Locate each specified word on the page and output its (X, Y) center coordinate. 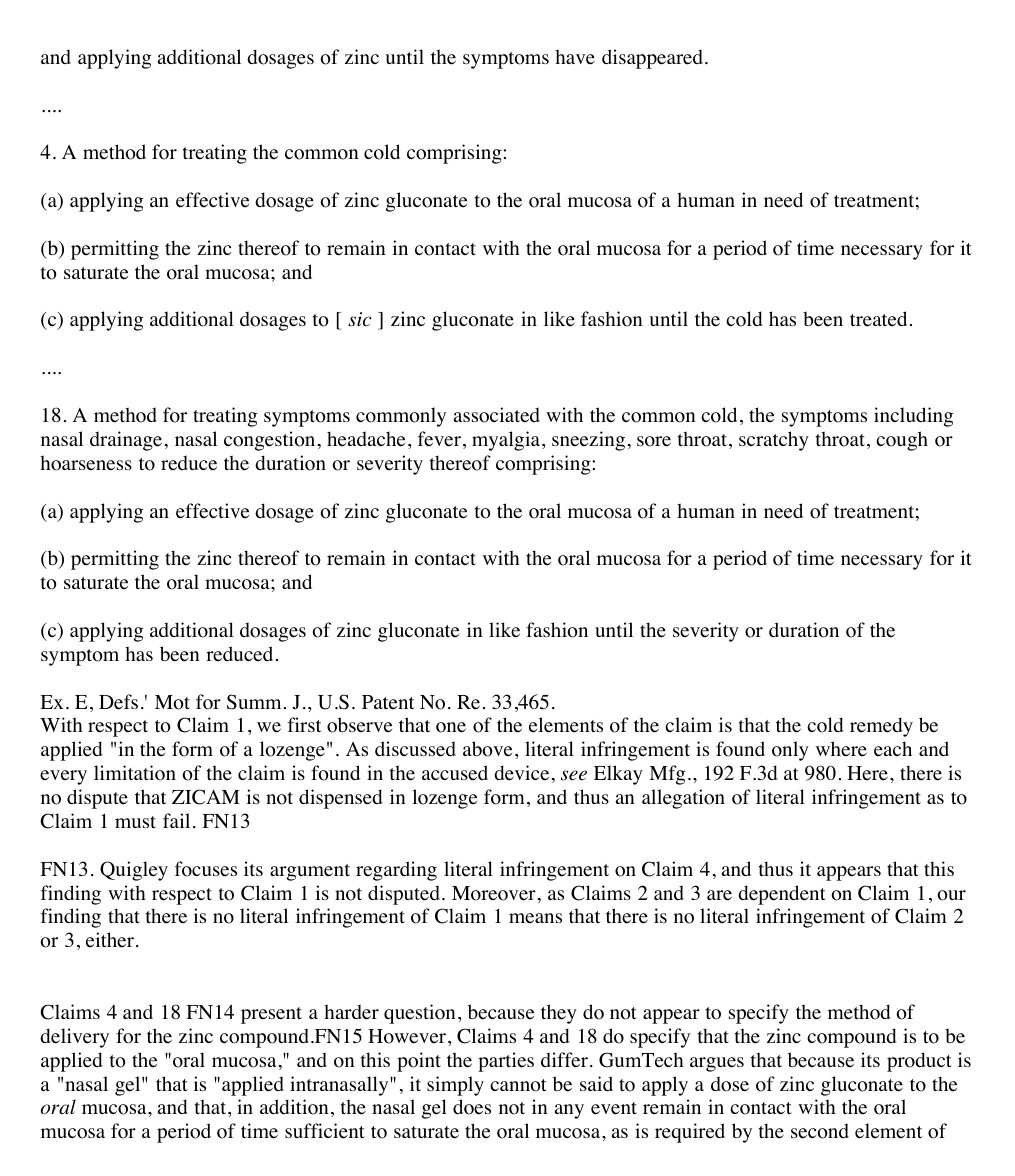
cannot (518, 1085)
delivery (74, 1038)
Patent (388, 702)
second (820, 1131)
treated (878, 319)
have (575, 57)
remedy (881, 727)
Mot (172, 702)
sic (360, 319)
